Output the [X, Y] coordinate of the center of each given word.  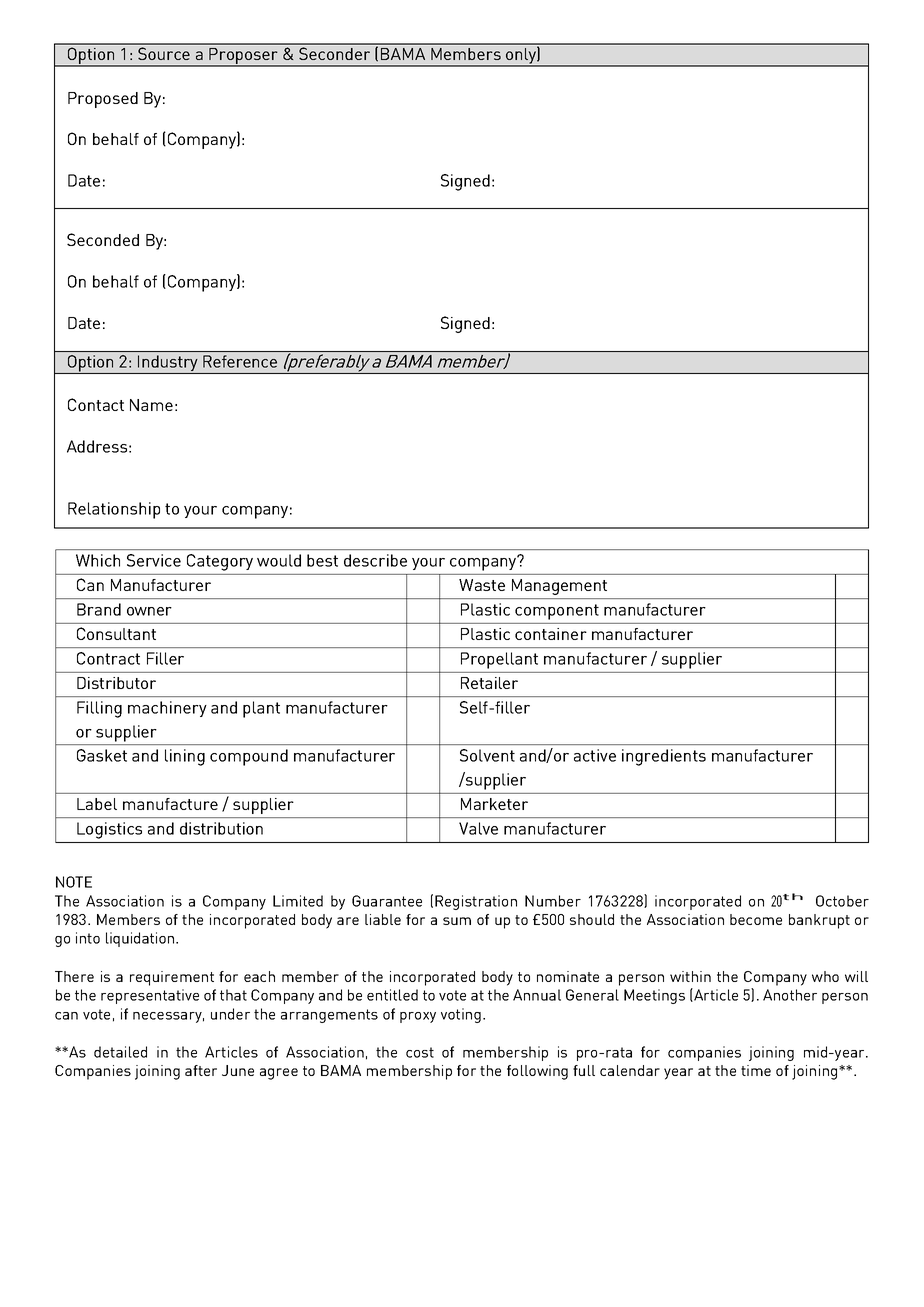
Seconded [103, 239]
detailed [120, 1052]
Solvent [487, 755]
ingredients [664, 757]
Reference [240, 361]
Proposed [103, 100]
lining [185, 757]
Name [151, 405]
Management [559, 587]
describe [375, 560]
